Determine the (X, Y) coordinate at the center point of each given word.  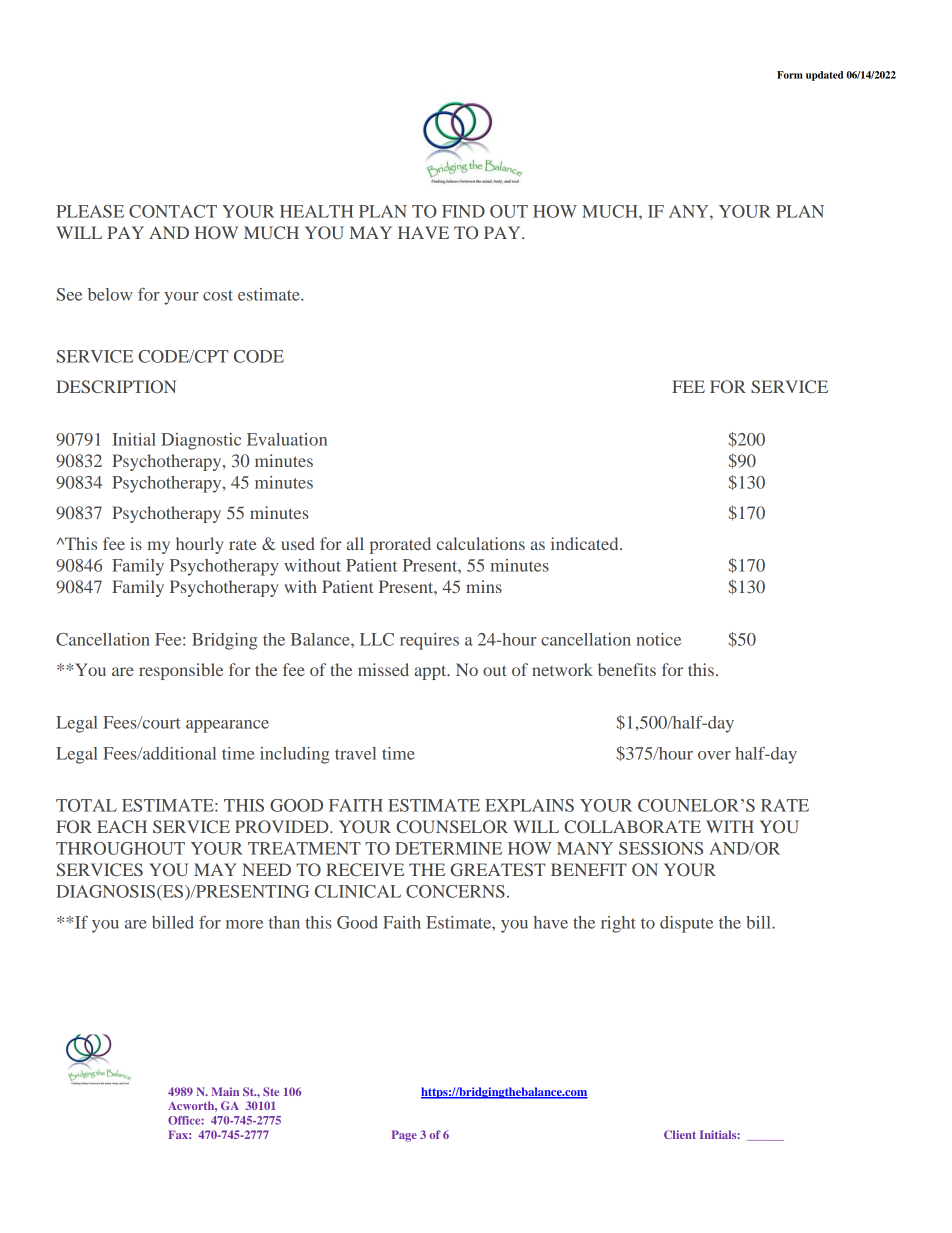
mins (484, 586)
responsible (181, 671)
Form (790, 75)
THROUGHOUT (120, 848)
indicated (586, 543)
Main (225, 1091)
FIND (463, 211)
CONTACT (173, 211)
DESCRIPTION (116, 386)
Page (404, 1136)
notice (658, 639)
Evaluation (287, 439)
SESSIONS (661, 848)
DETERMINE (448, 848)
